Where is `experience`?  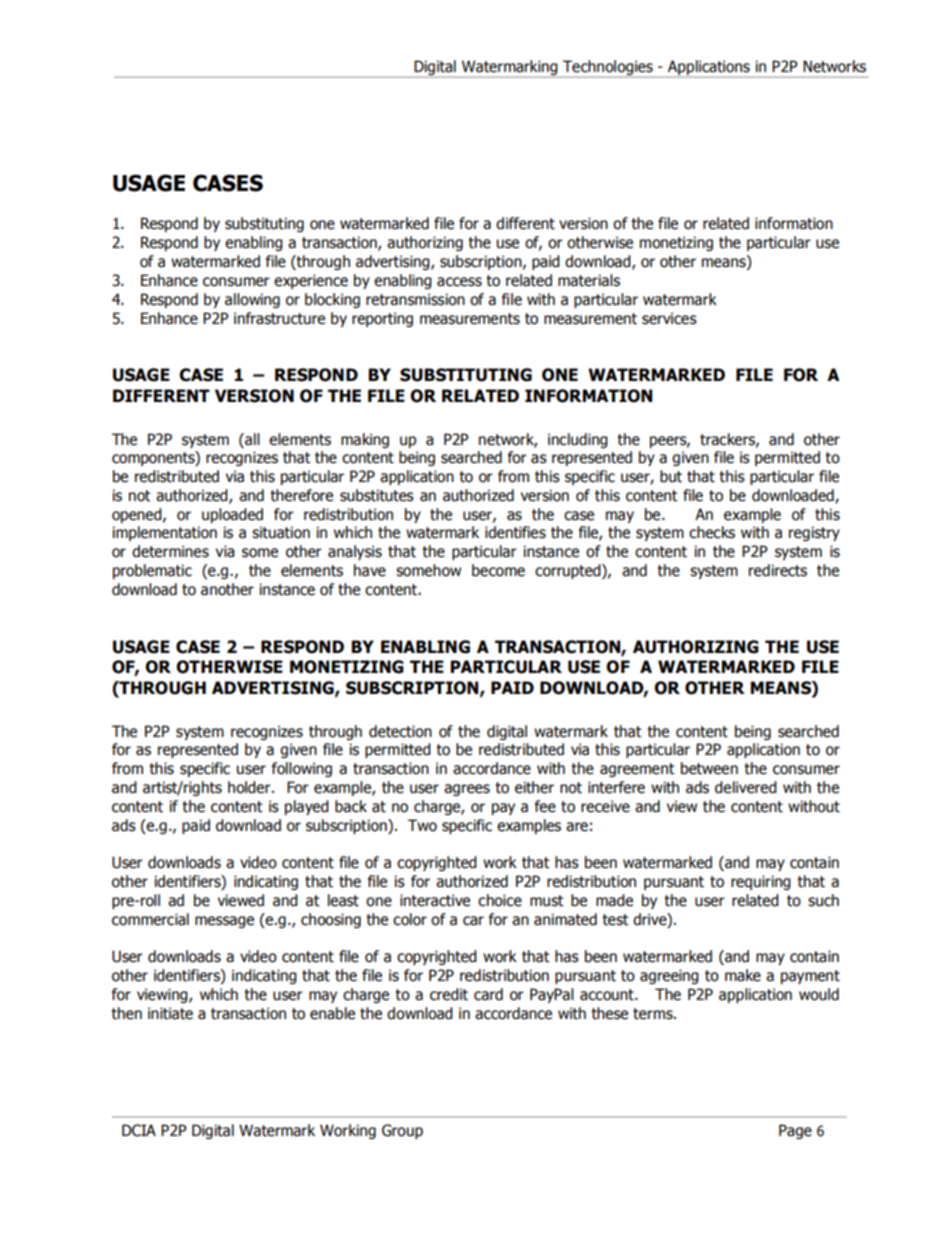 experience is located at coordinates (311, 281).
